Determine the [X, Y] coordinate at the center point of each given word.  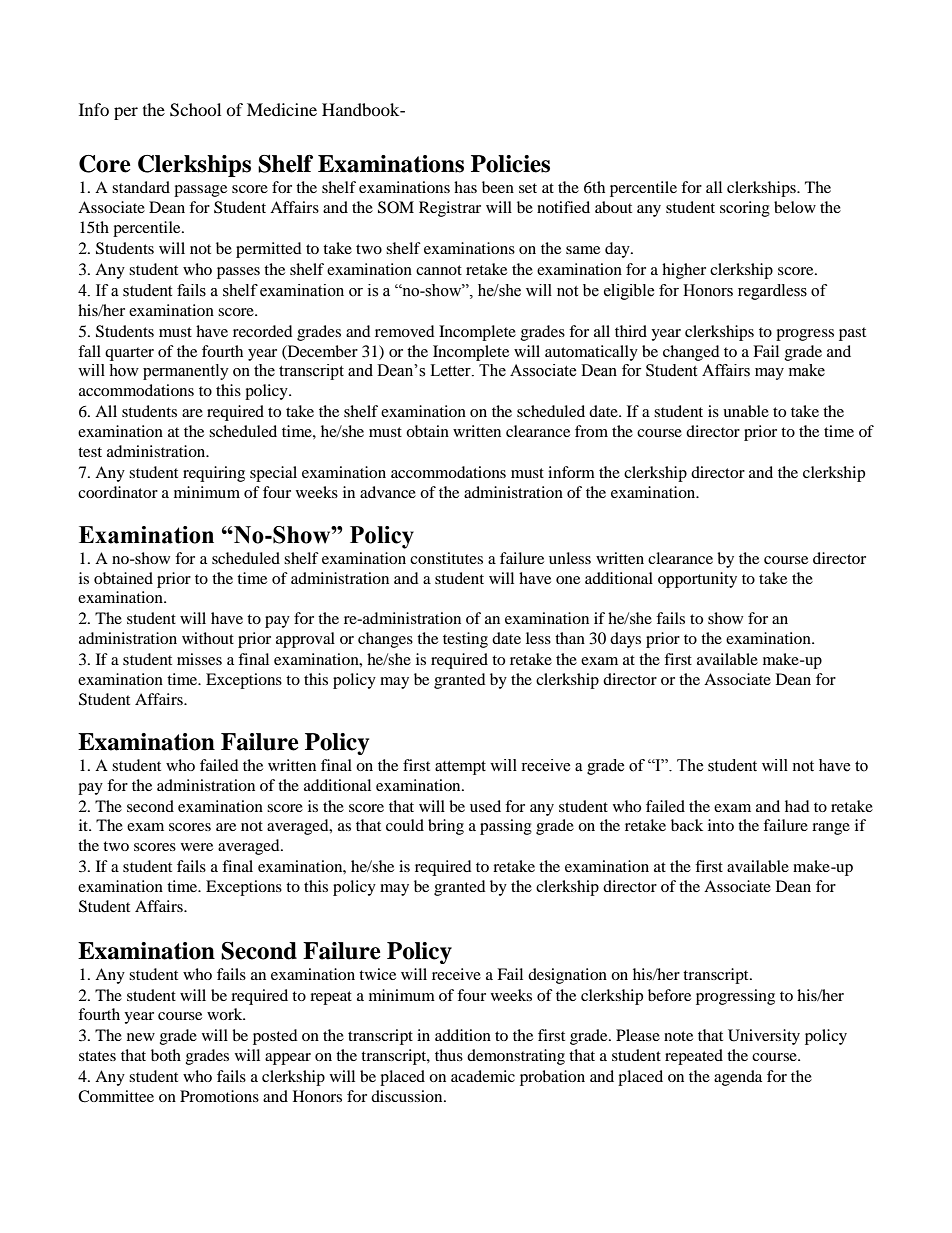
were [197, 847]
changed [691, 353]
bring [446, 827]
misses [199, 659]
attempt [460, 768]
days [625, 640]
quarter [129, 354]
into [721, 825]
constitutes [446, 558]
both [166, 1055]
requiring [214, 474]
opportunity [697, 580]
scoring [745, 209]
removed [405, 331]
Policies [510, 164]
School [195, 110]
